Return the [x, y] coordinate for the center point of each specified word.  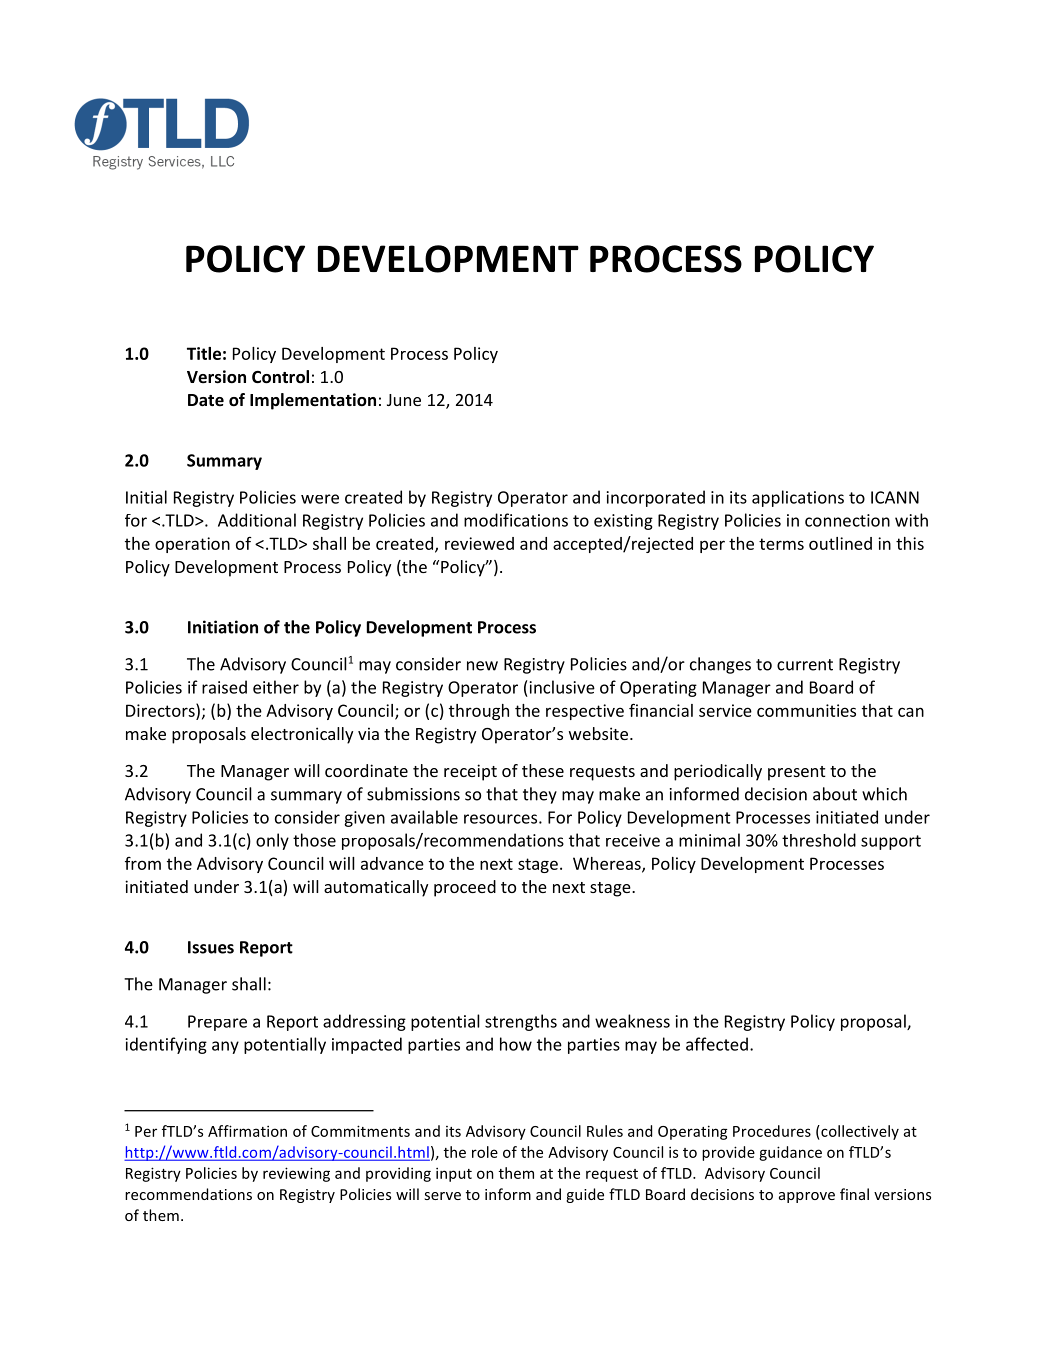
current [805, 665]
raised [224, 687]
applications [798, 498]
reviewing [296, 1174]
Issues [211, 947]
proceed [465, 888]
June [404, 400]
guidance [790, 1153]
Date [206, 400]
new [482, 666]
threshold [819, 840]
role [485, 1152]
